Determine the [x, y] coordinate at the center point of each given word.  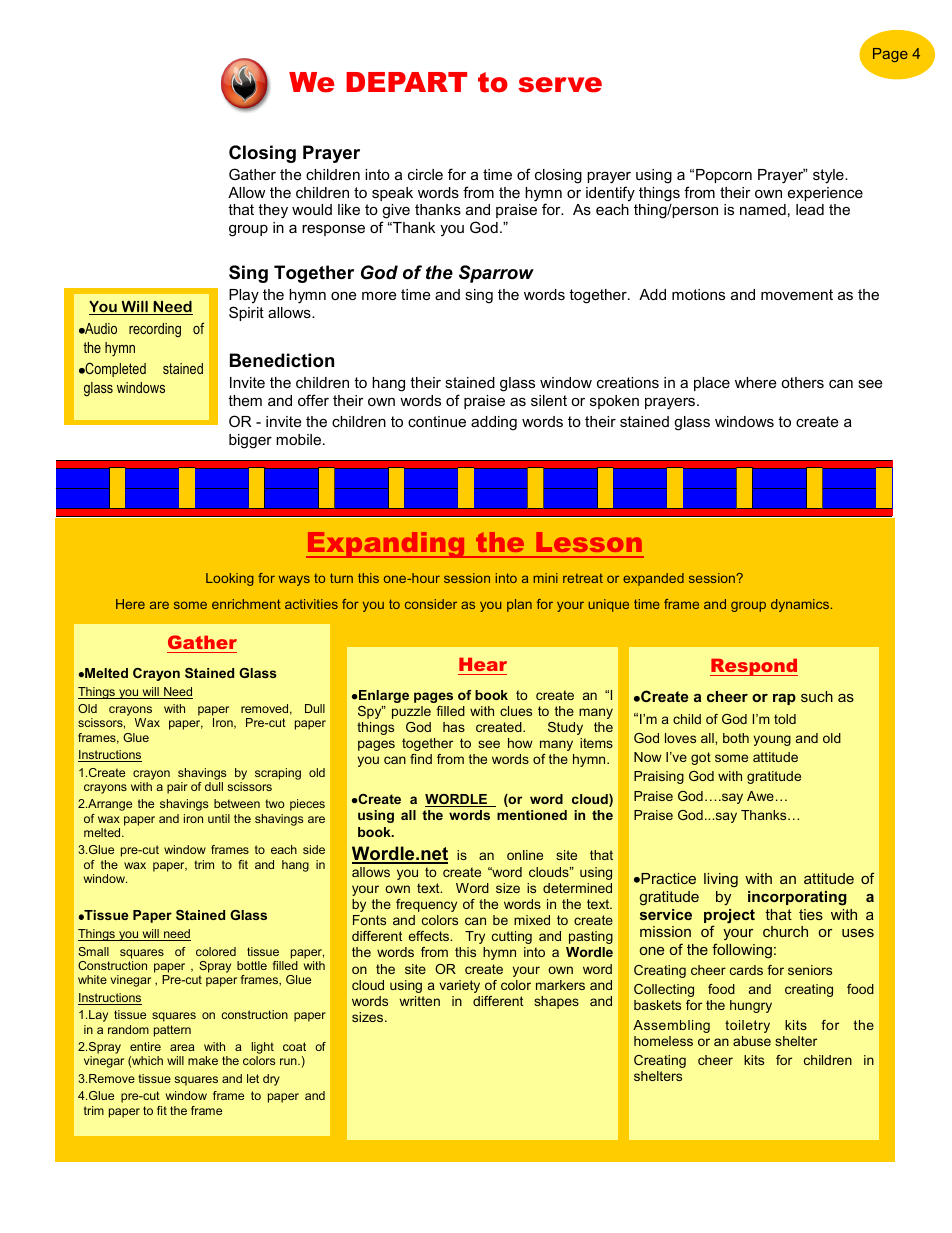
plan [519, 605]
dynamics [800, 605]
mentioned [532, 815]
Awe [760, 796]
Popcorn [724, 176]
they [273, 211]
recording [155, 330]
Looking [230, 579]
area [182, 1047]
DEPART [406, 82]
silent [549, 400]
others [802, 382]
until [219, 818]
